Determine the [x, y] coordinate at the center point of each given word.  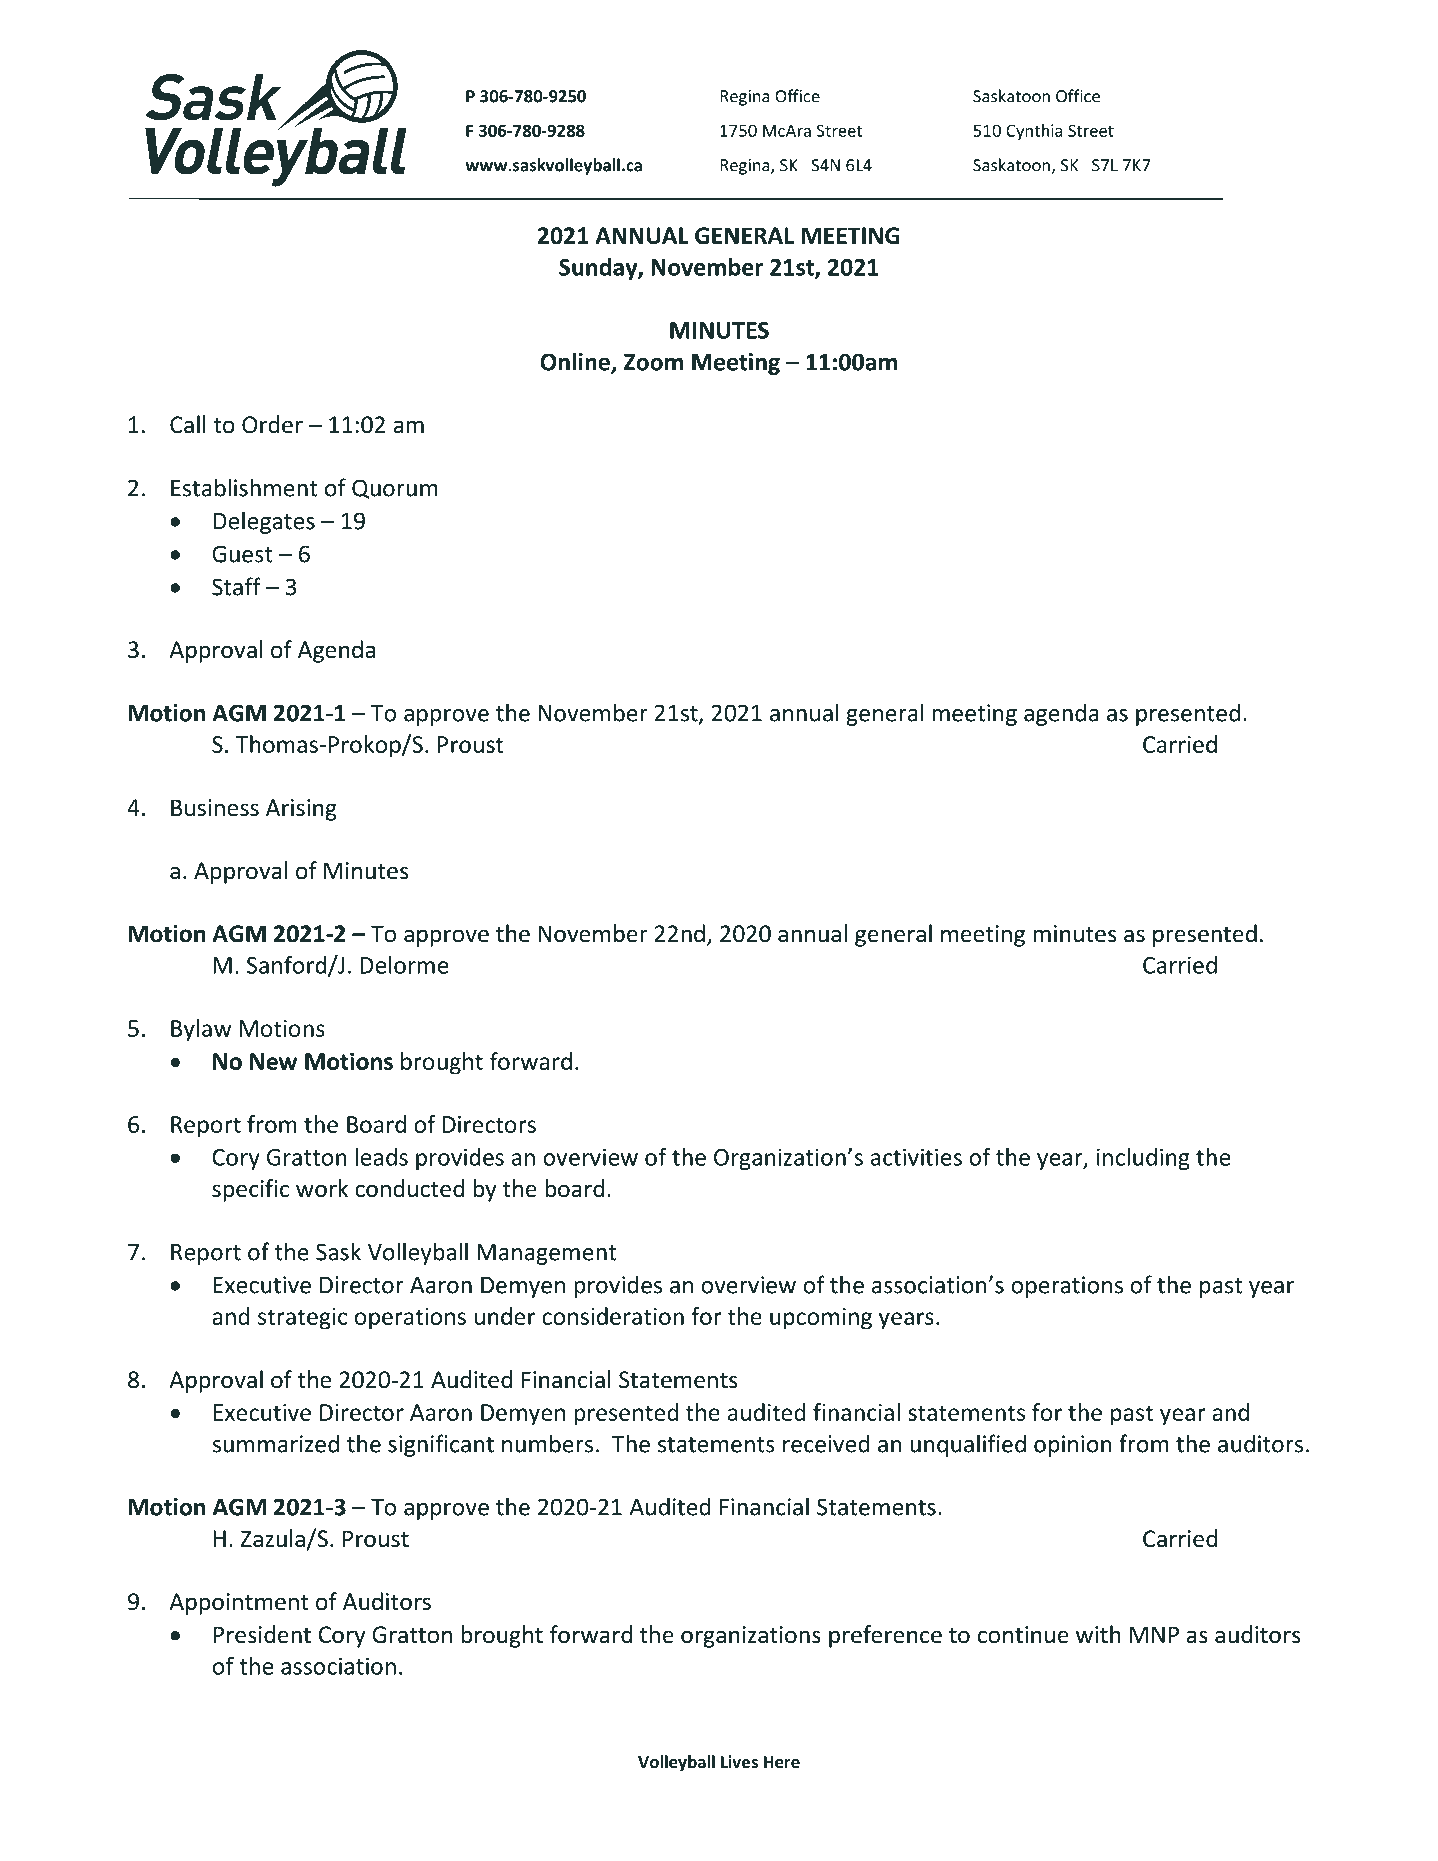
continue [1023, 1635]
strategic [302, 1319]
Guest [242, 554]
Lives [739, 1762]
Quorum [395, 489]
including [1143, 1159]
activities [916, 1157]
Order [272, 424]
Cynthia [1034, 132]
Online [576, 362]
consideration [613, 1316]
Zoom [653, 362]
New [273, 1061]
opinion [1073, 1446]
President [262, 1634]
